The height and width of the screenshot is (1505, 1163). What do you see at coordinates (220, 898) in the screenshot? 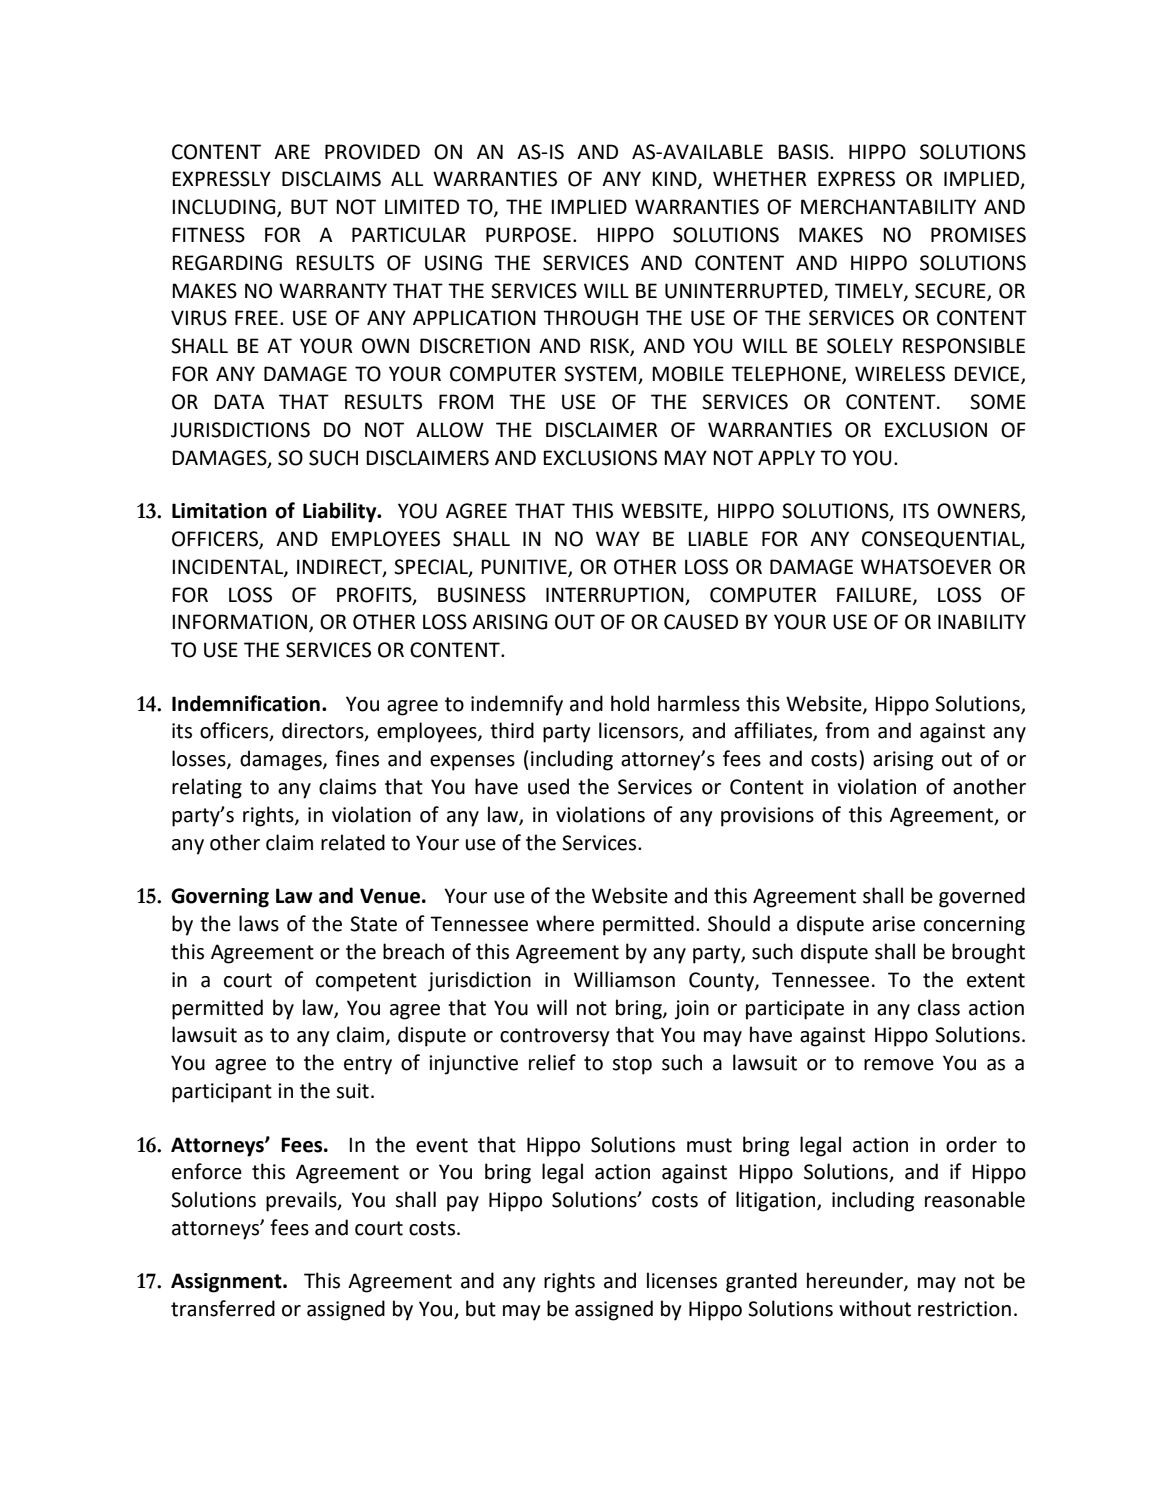
I see `Governing` at bounding box center [220, 898].
